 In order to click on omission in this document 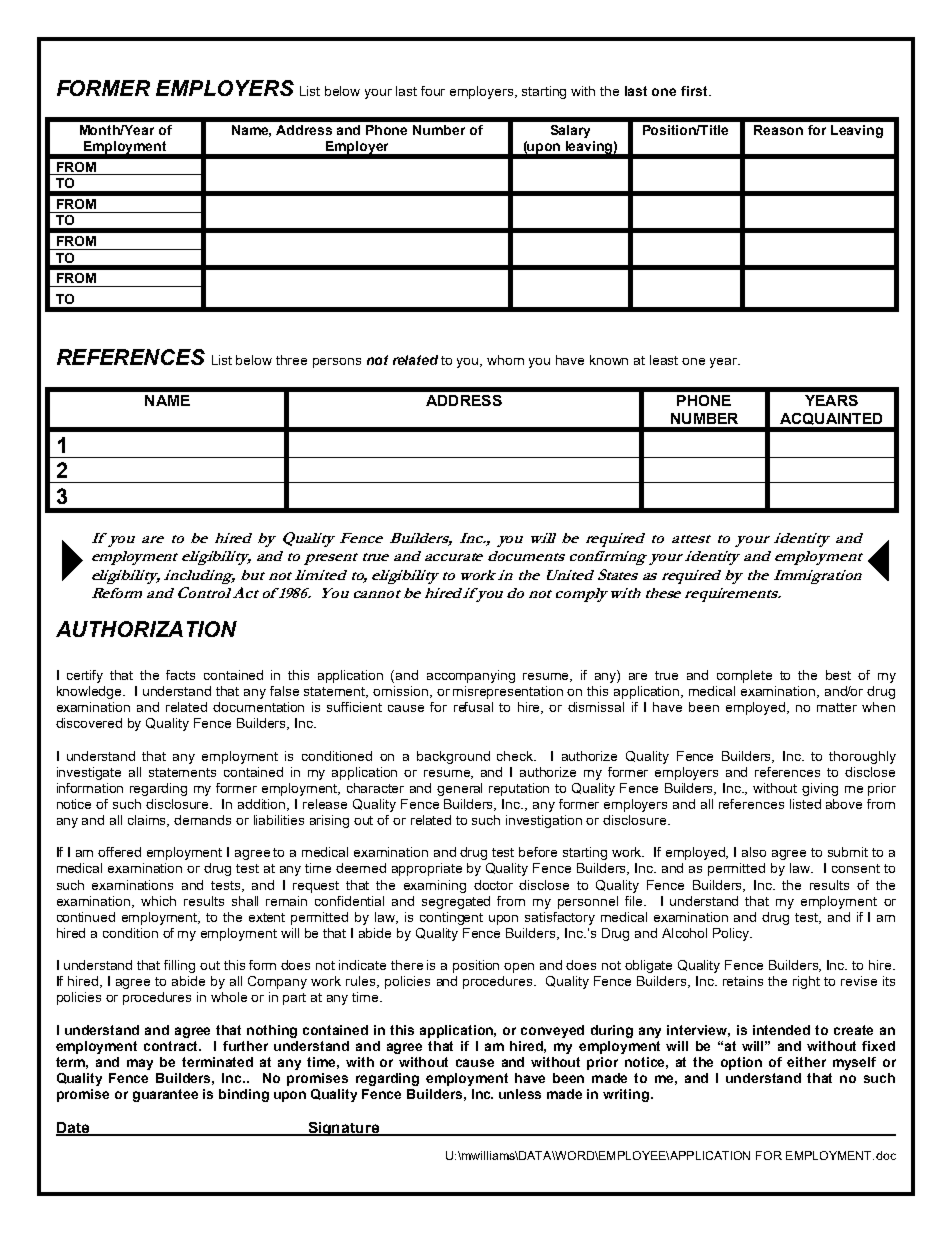, I will do `click(400, 691)`.
